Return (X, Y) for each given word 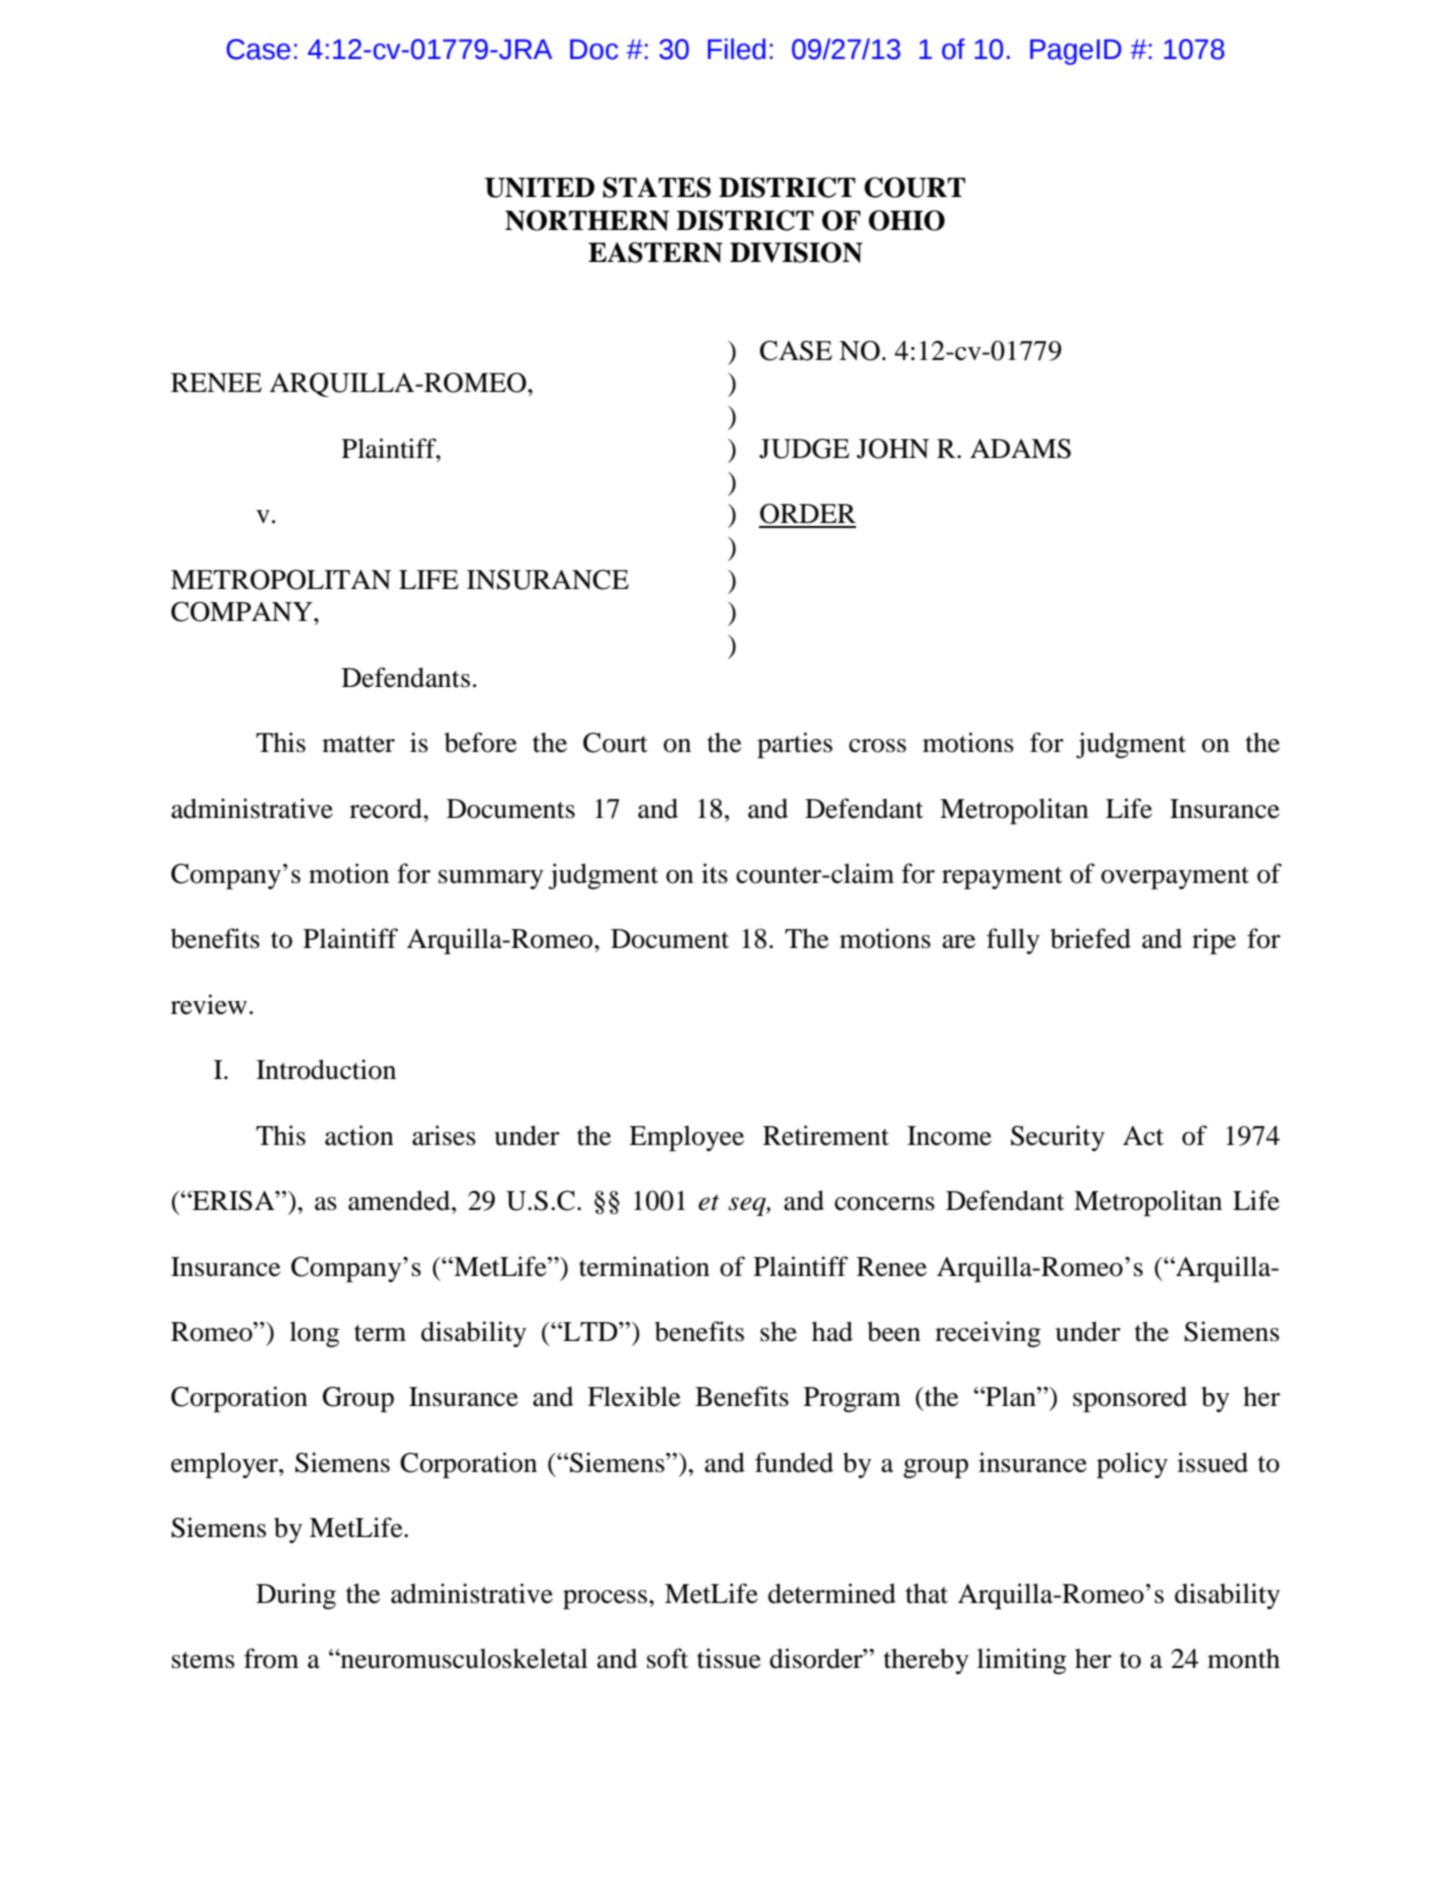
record (387, 808)
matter (358, 744)
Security (1058, 1138)
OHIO (907, 220)
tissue (729, 1658)
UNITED (540, 187)
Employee (686, 1138)
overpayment (1175, 878)
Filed (737, 49)
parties (795, 745)
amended (400, 1200)
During (296, 1596)
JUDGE (804, 448)
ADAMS (1020, 449)
